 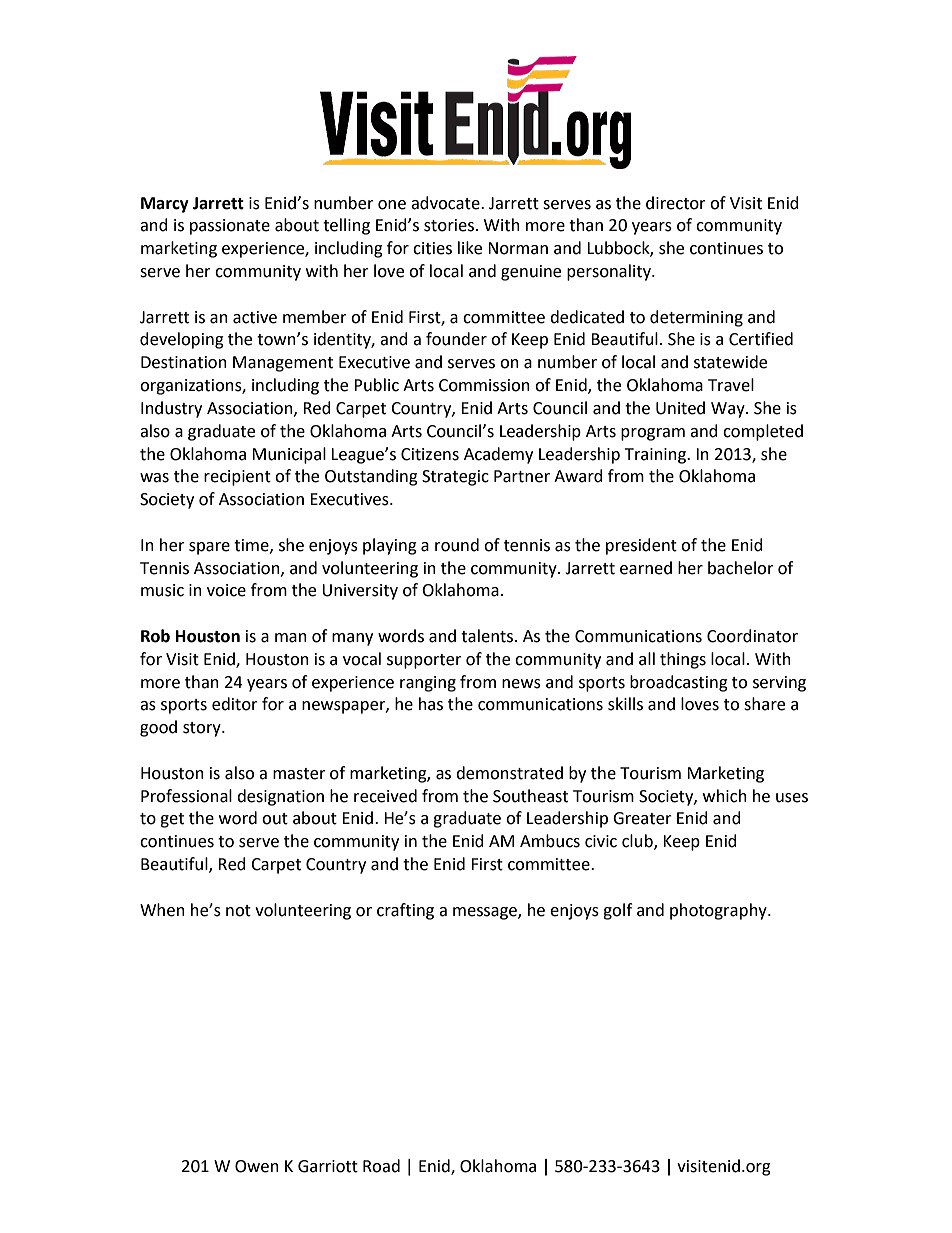 What do you see at coordinates (230, 227) in the document?
I see `passionate` at bounding box center [230, 227].
